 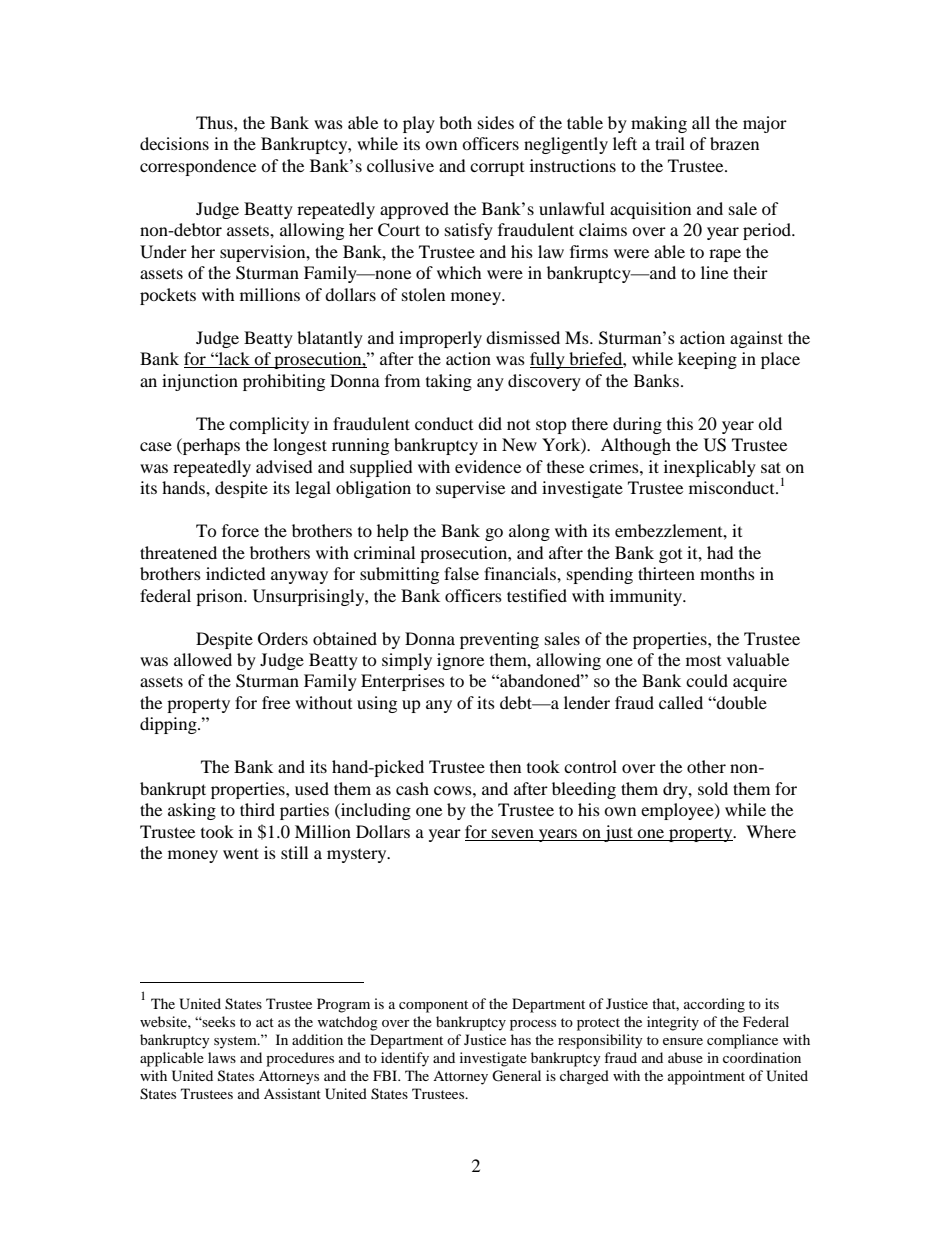 I want to click on prison, so click(x=220, y=597).
